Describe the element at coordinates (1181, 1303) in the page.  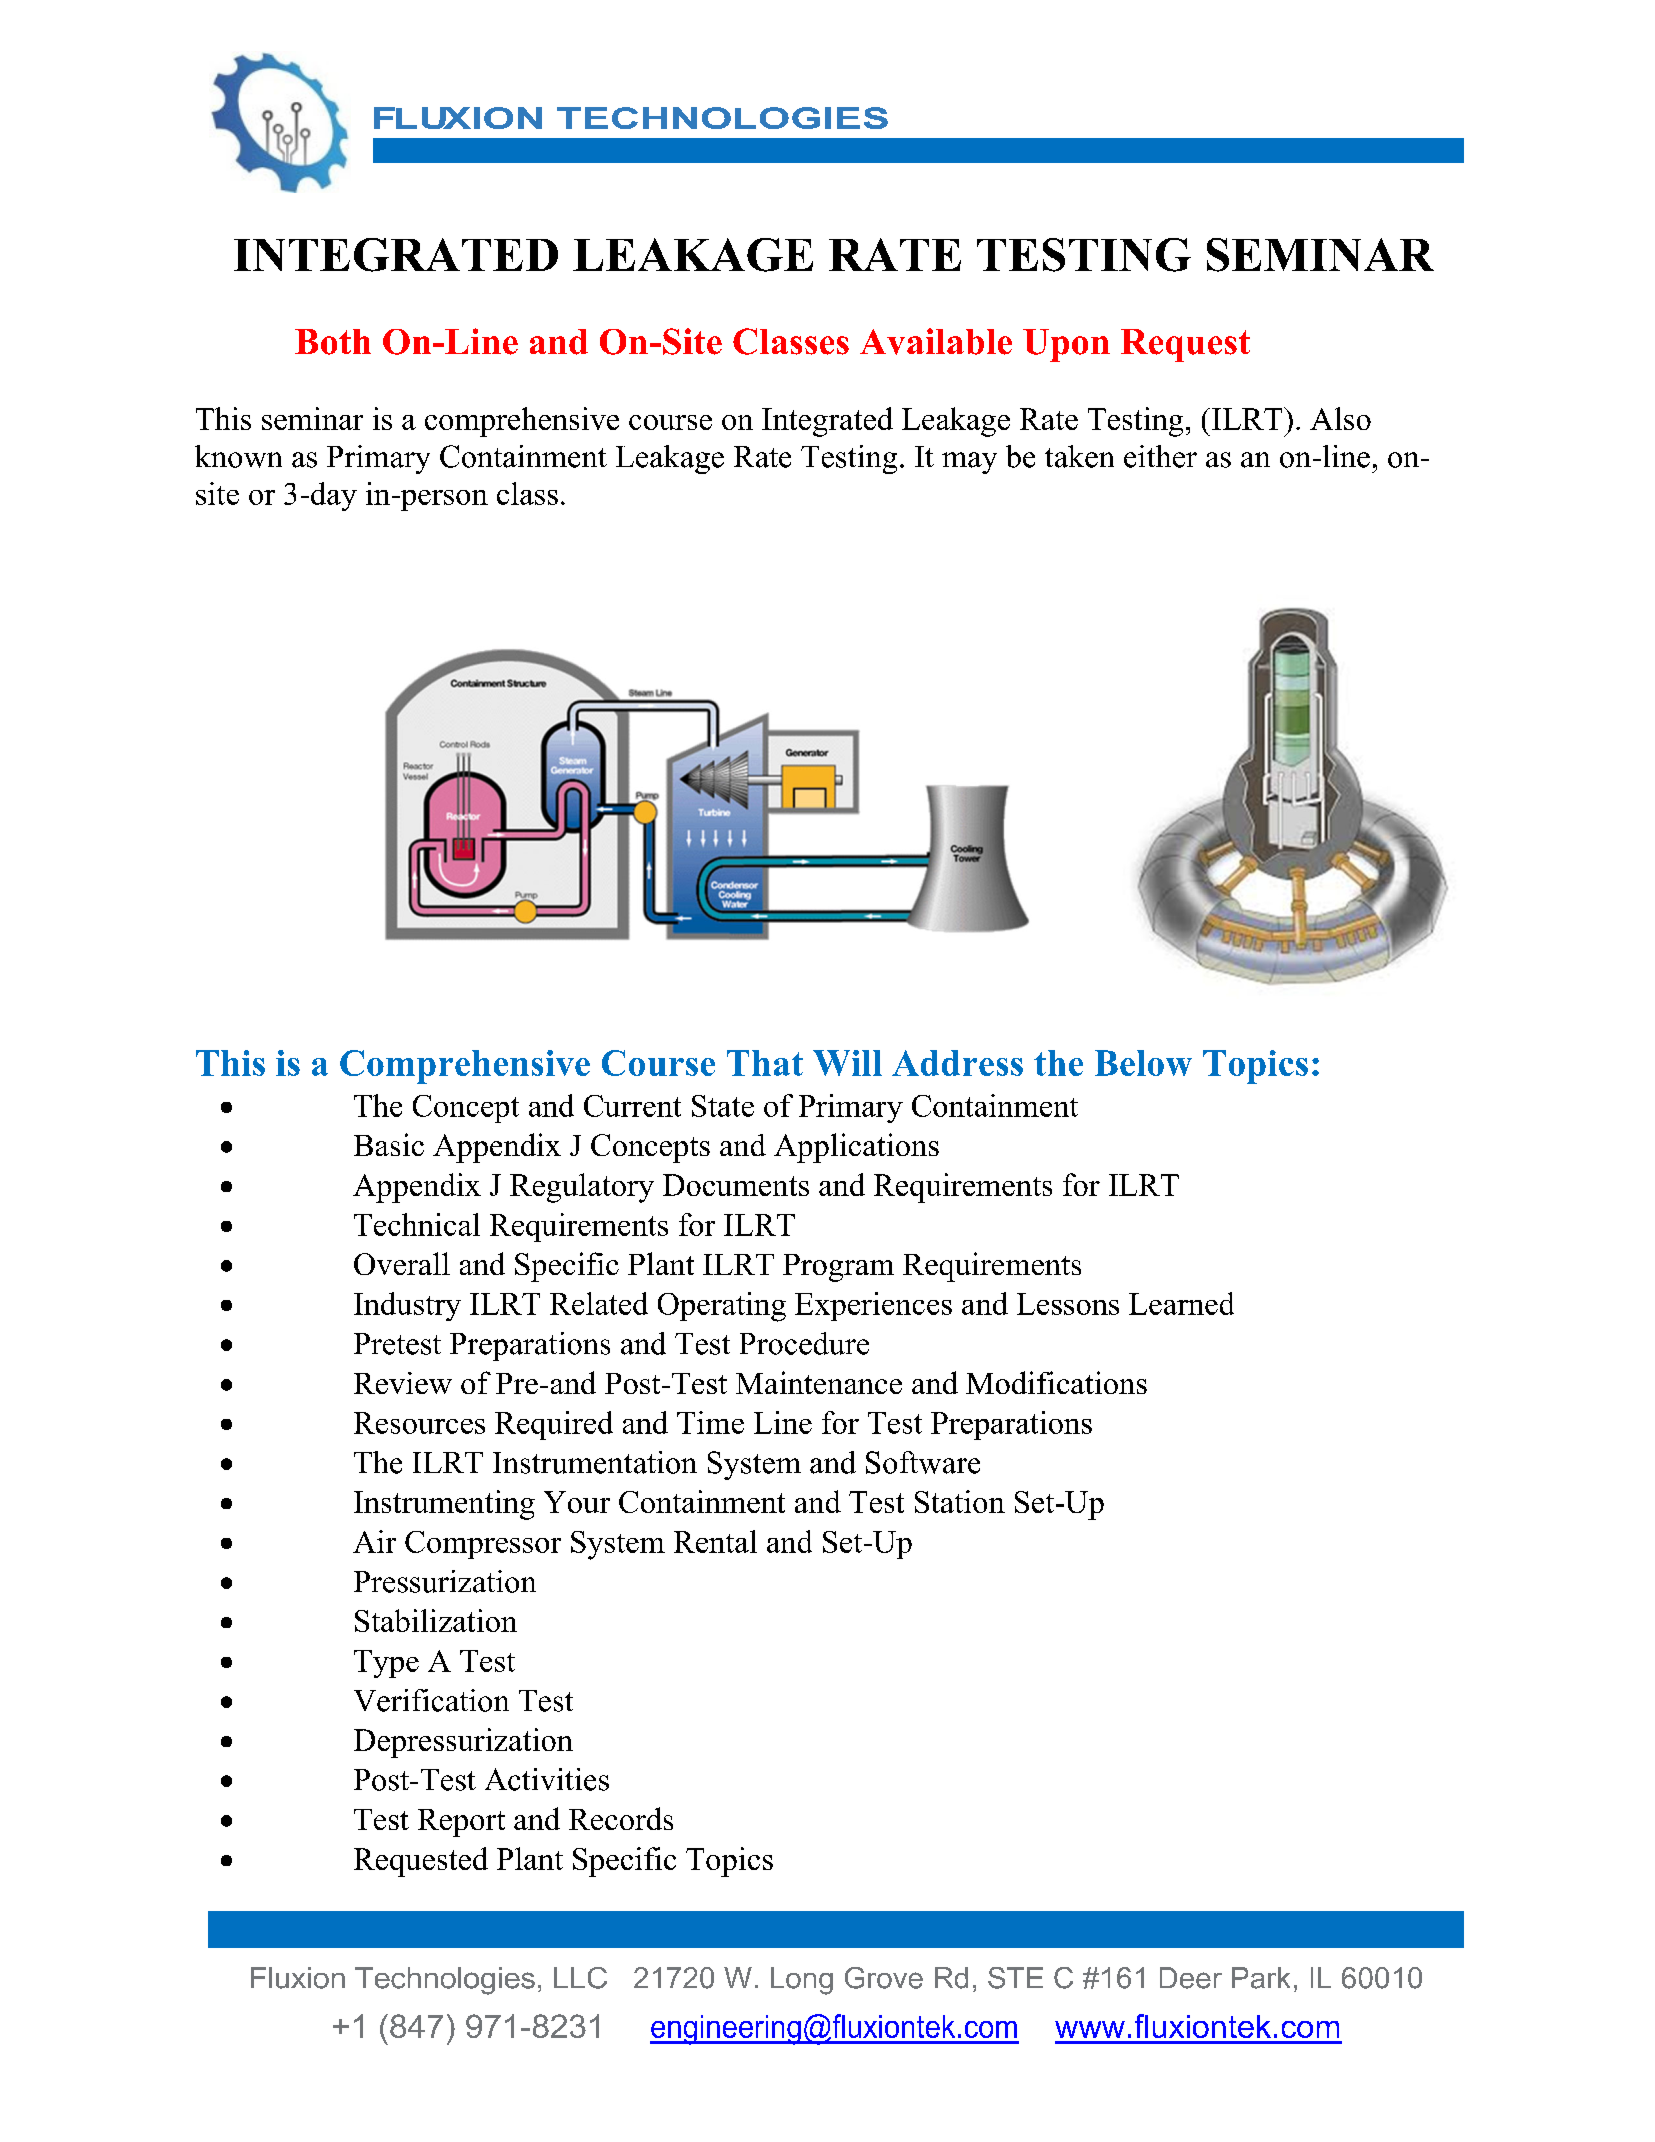
I see `Learned` at that location.
